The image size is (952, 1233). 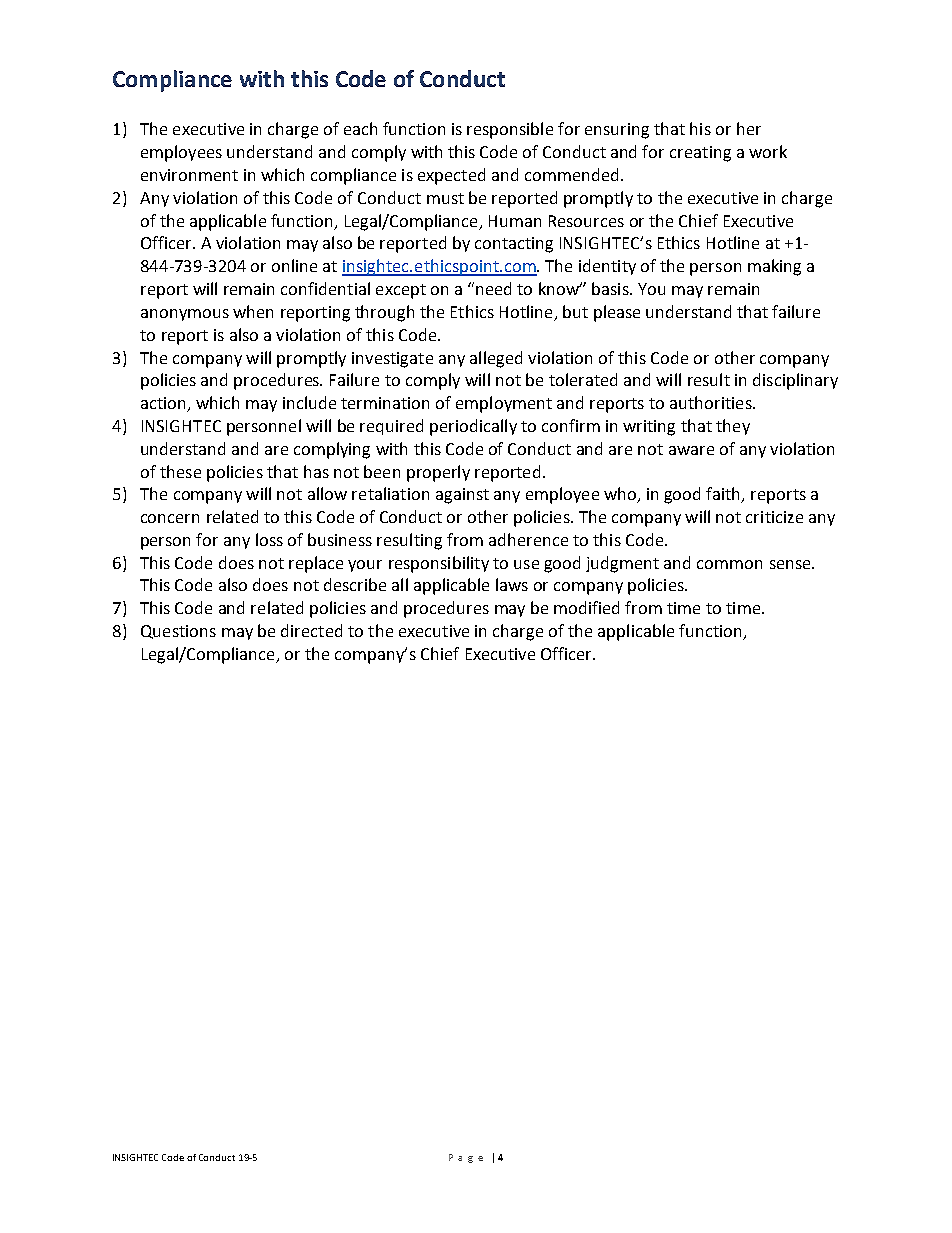 What do you see at coordinates (438, 473) in the page?
I see `properly` at bounding box center [438, 473].
